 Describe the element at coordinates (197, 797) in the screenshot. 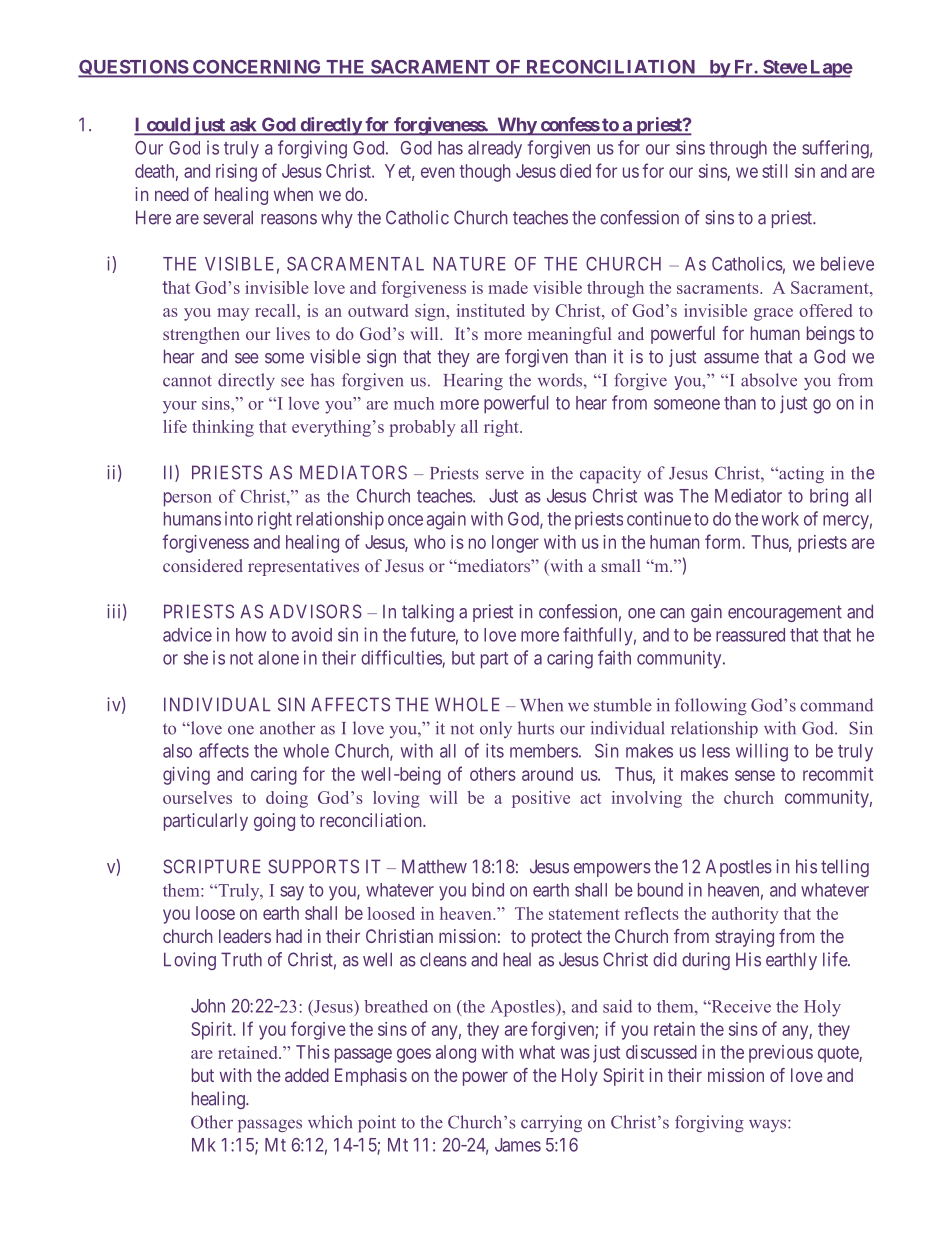

I see `ourselves` at that location.
